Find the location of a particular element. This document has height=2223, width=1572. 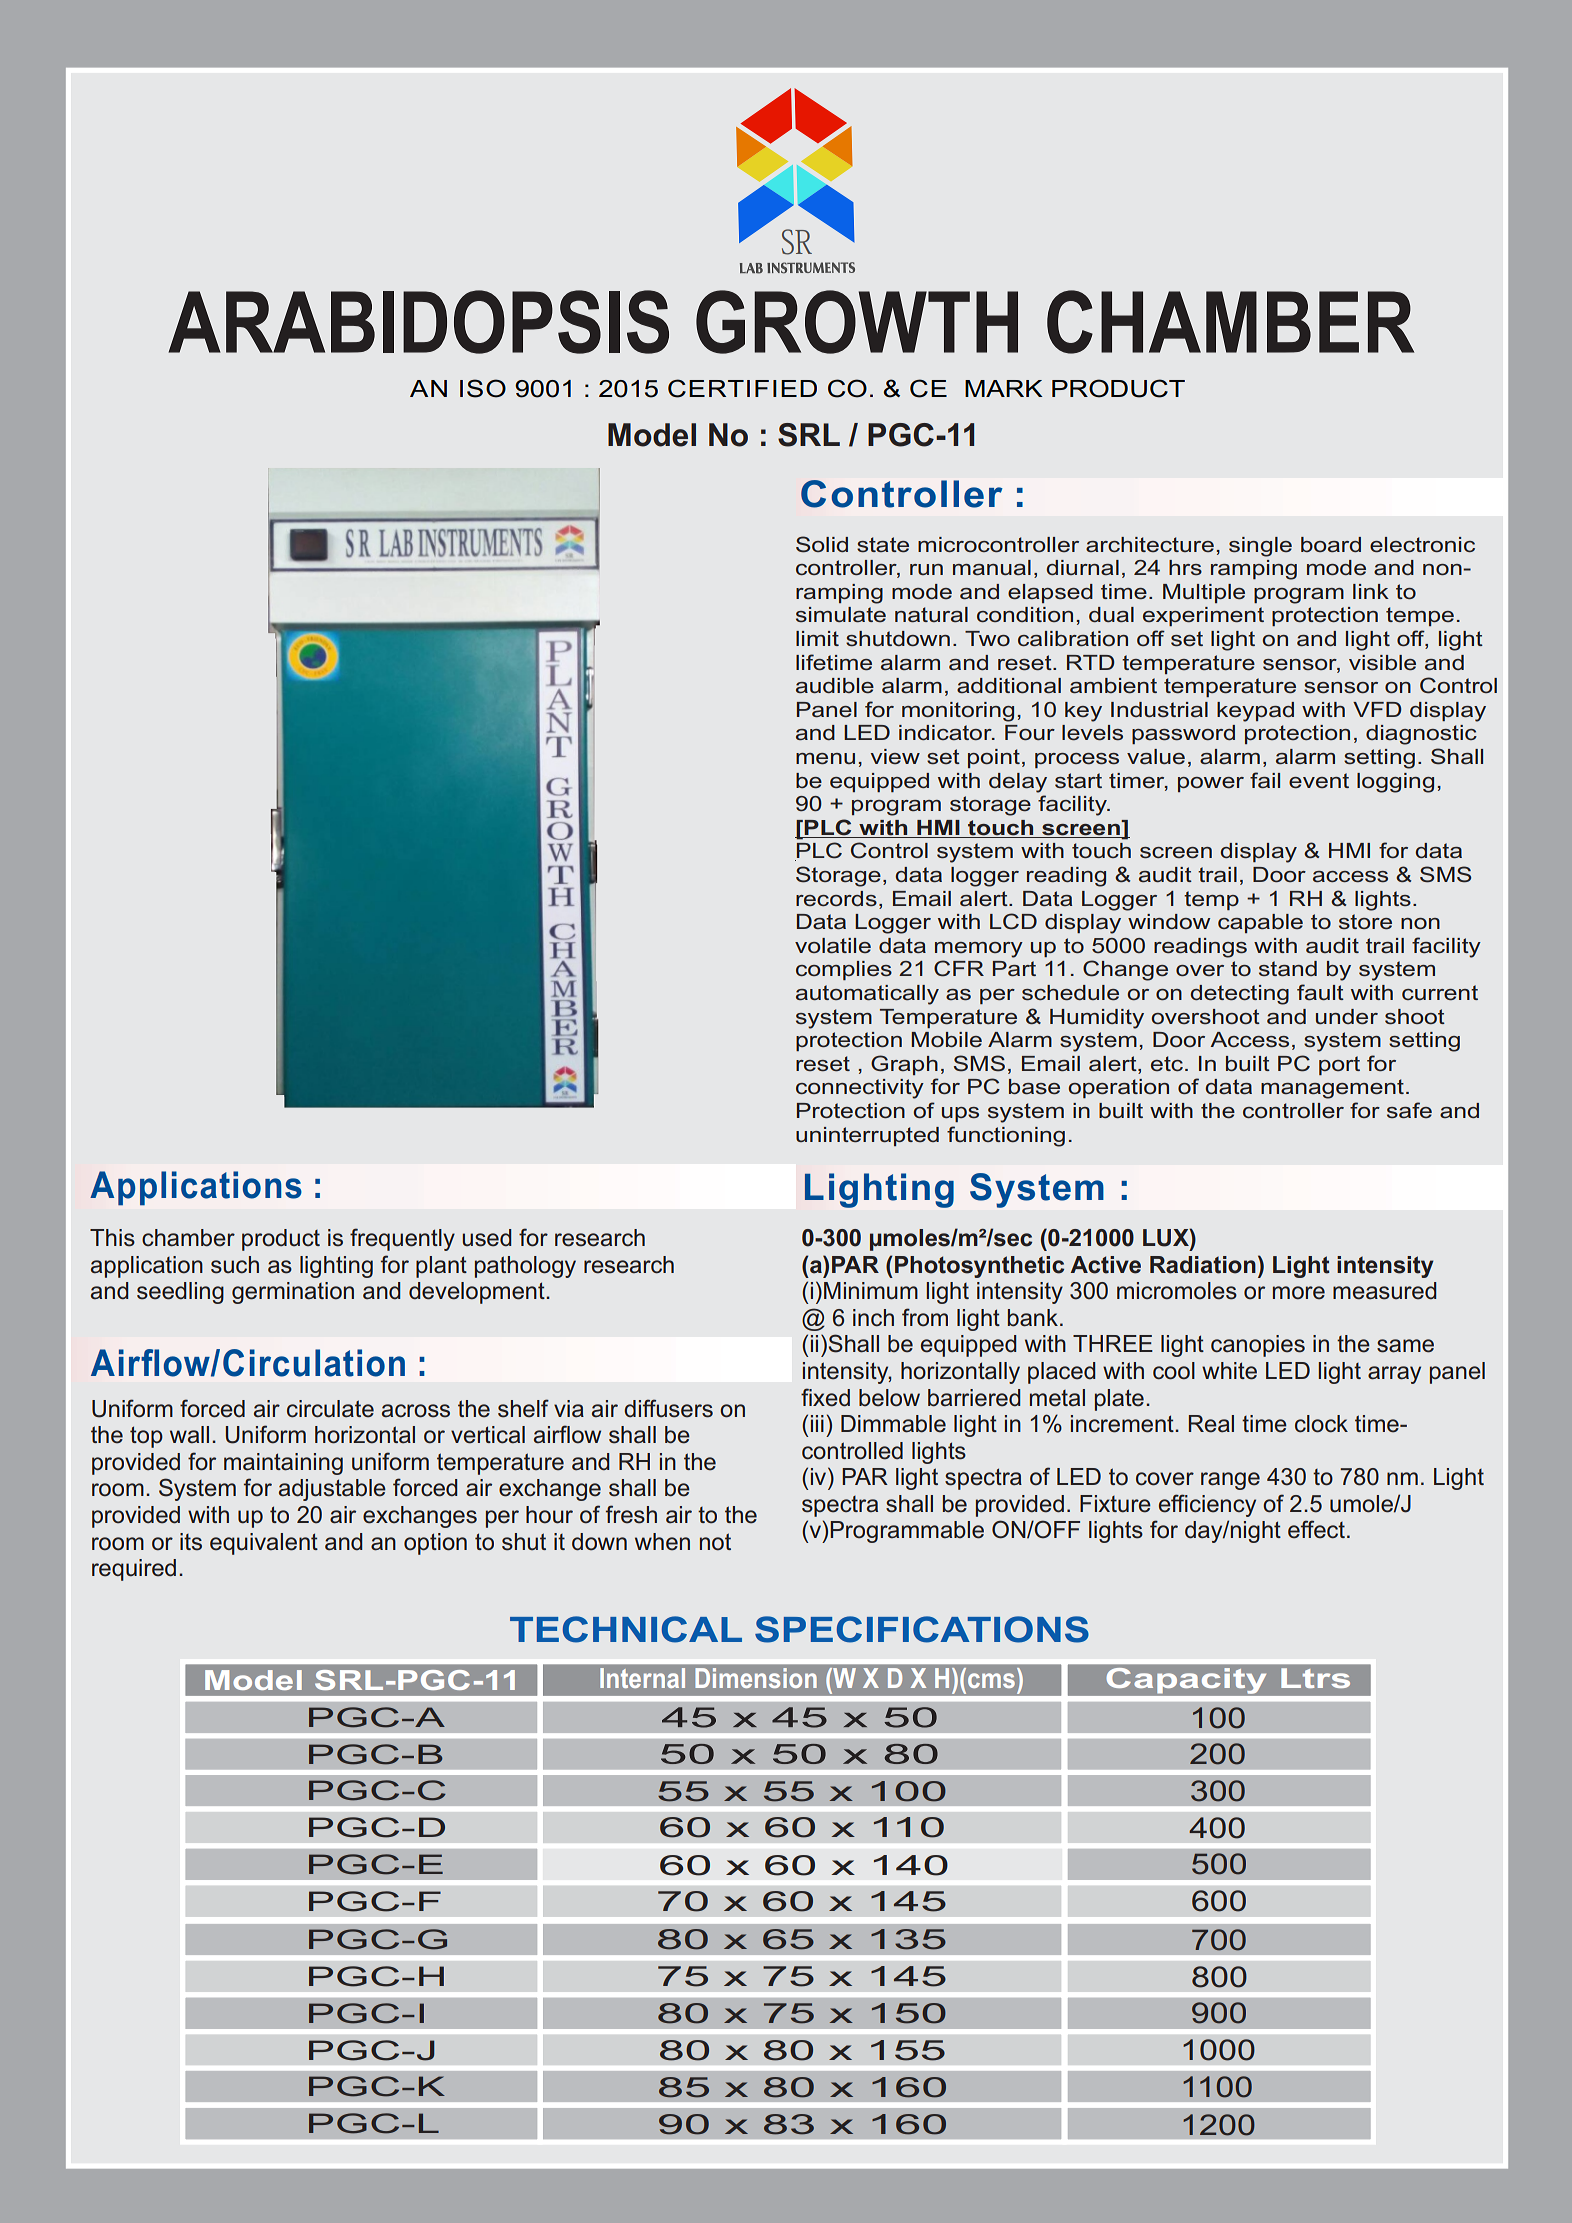

CERTIFIED is located at coordinates (742, 388).
